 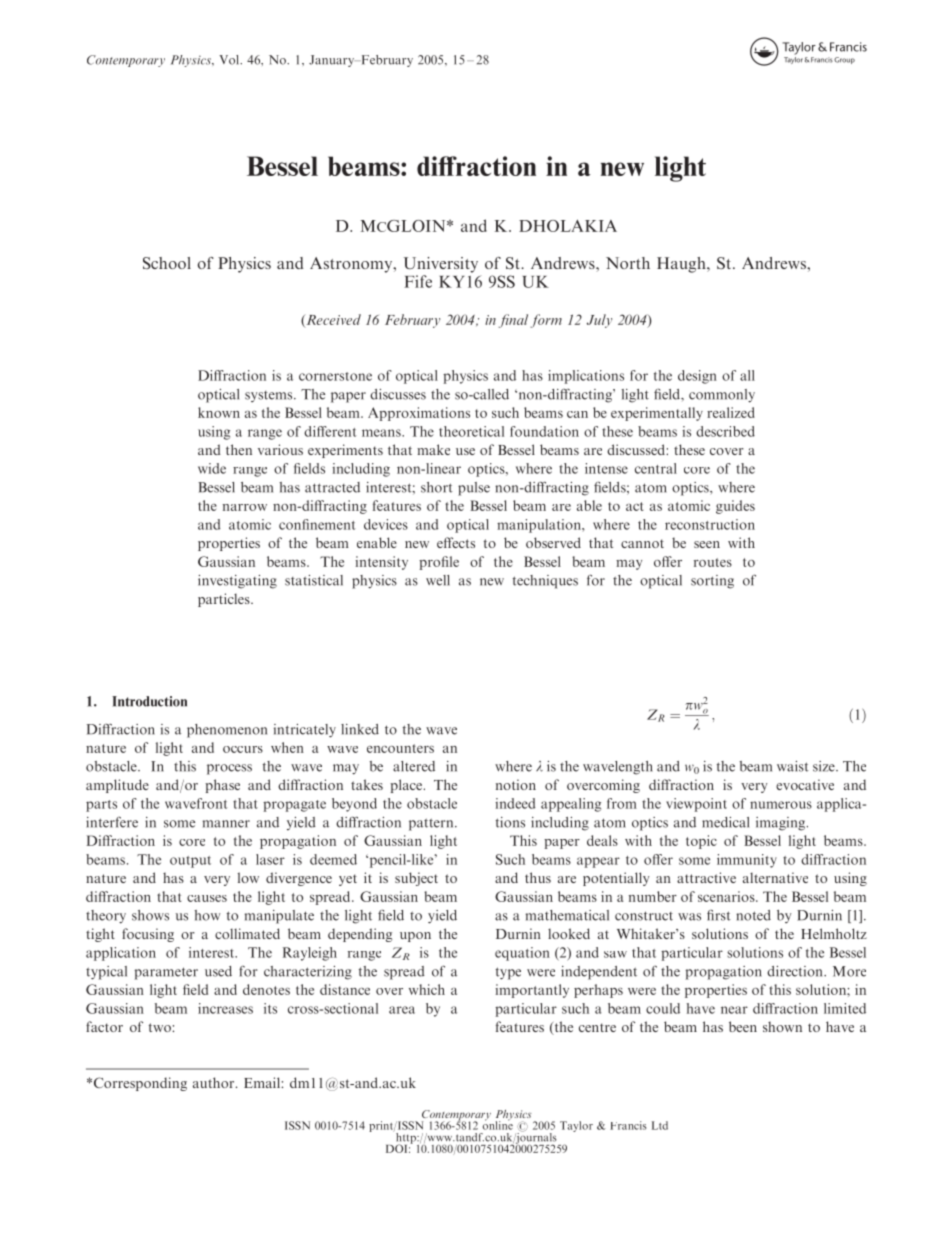 I want to click on well, so click(x=438, y=580).
